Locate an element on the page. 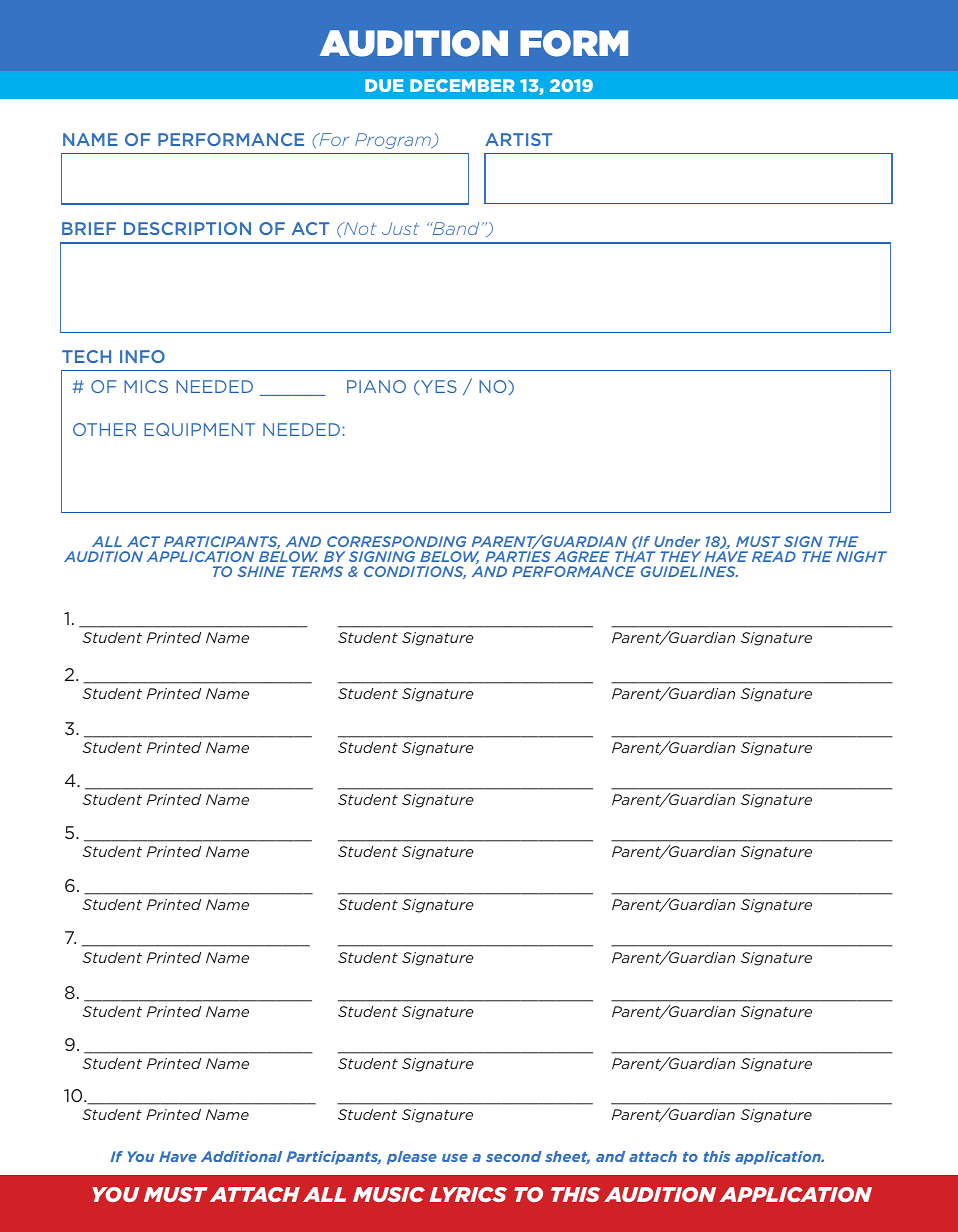 The height and width of the page is (1232, 958). use is located at coordinates (455, 1158).
